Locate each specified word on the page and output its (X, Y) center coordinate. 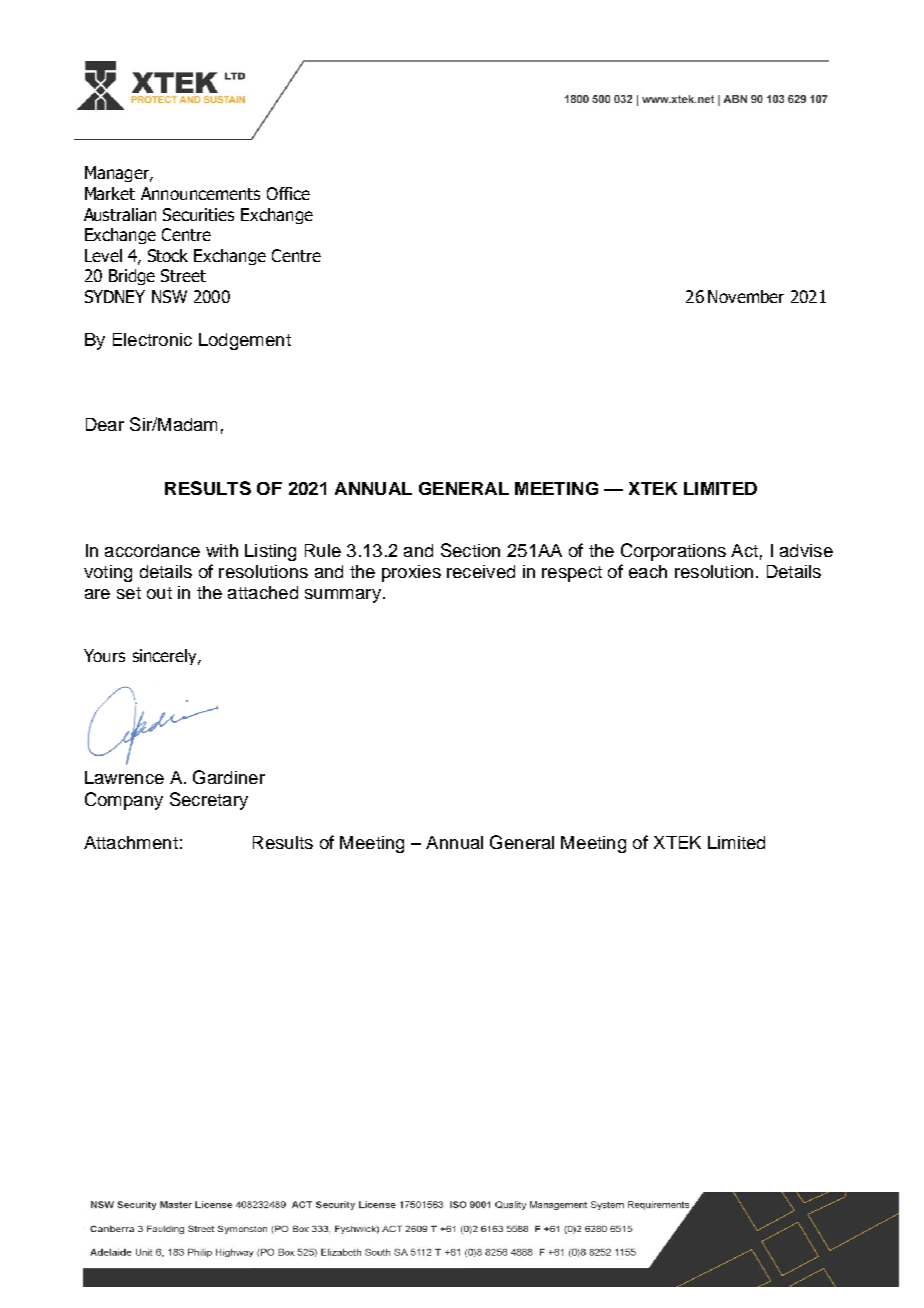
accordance (152, 550)
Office (288, 193)
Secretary (209, 801)
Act (744, 550)
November (746, 296)
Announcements (200, 193)
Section (470, 550)
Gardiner (229, 777)
